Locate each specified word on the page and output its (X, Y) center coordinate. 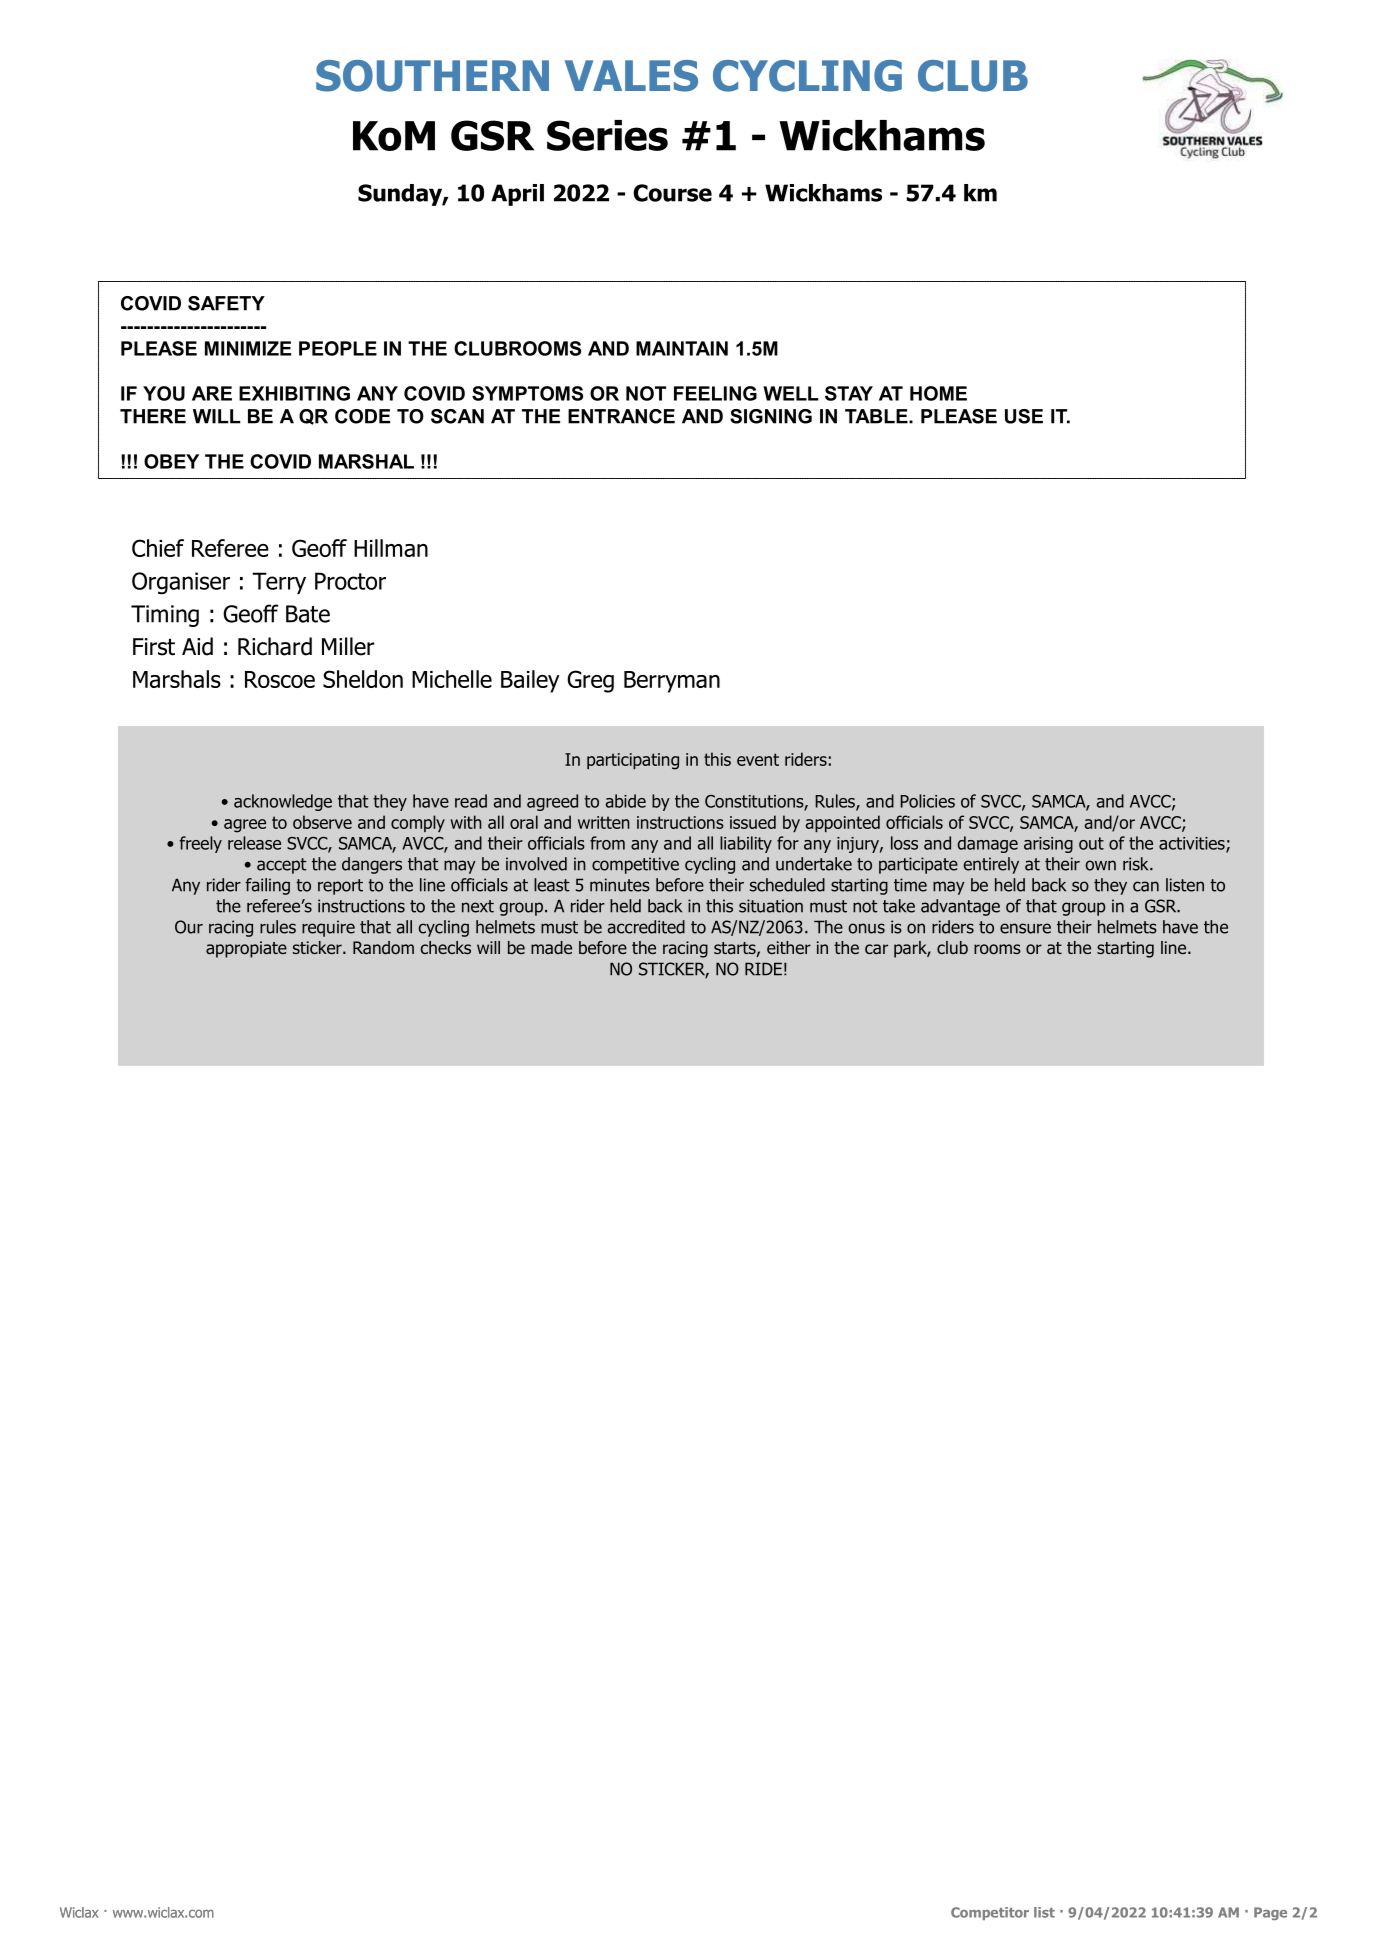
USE (1024, 416)
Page (1270, 1913)
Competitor (990, 1913)
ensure (1025, 928)
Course (672, 193)
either (789, 947)
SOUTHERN (432, 76)
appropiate (246, 949)
